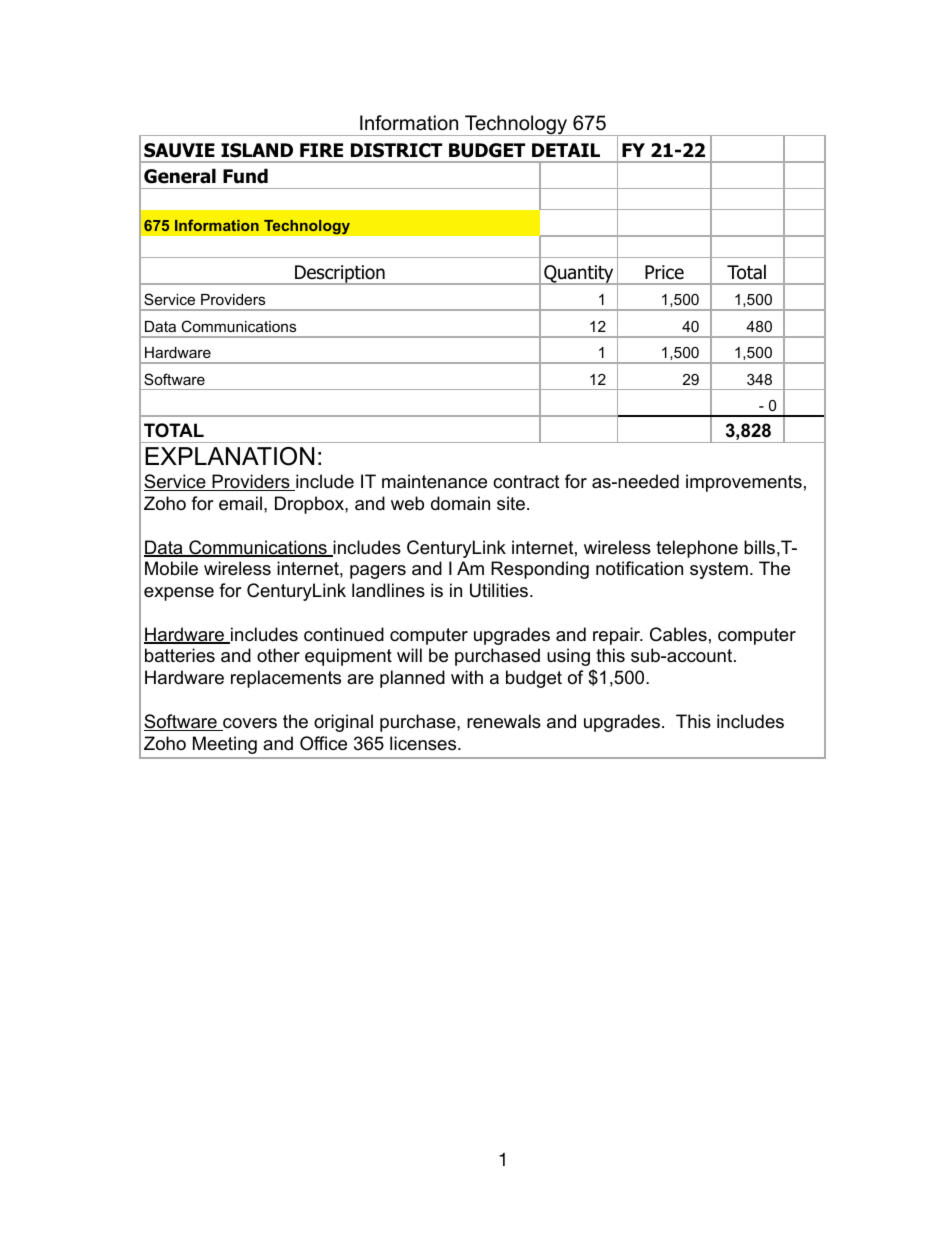 This image has height=1233, width=952. Describe the element at coordinates (460, 503) in the image. I see `domain` at that location.
